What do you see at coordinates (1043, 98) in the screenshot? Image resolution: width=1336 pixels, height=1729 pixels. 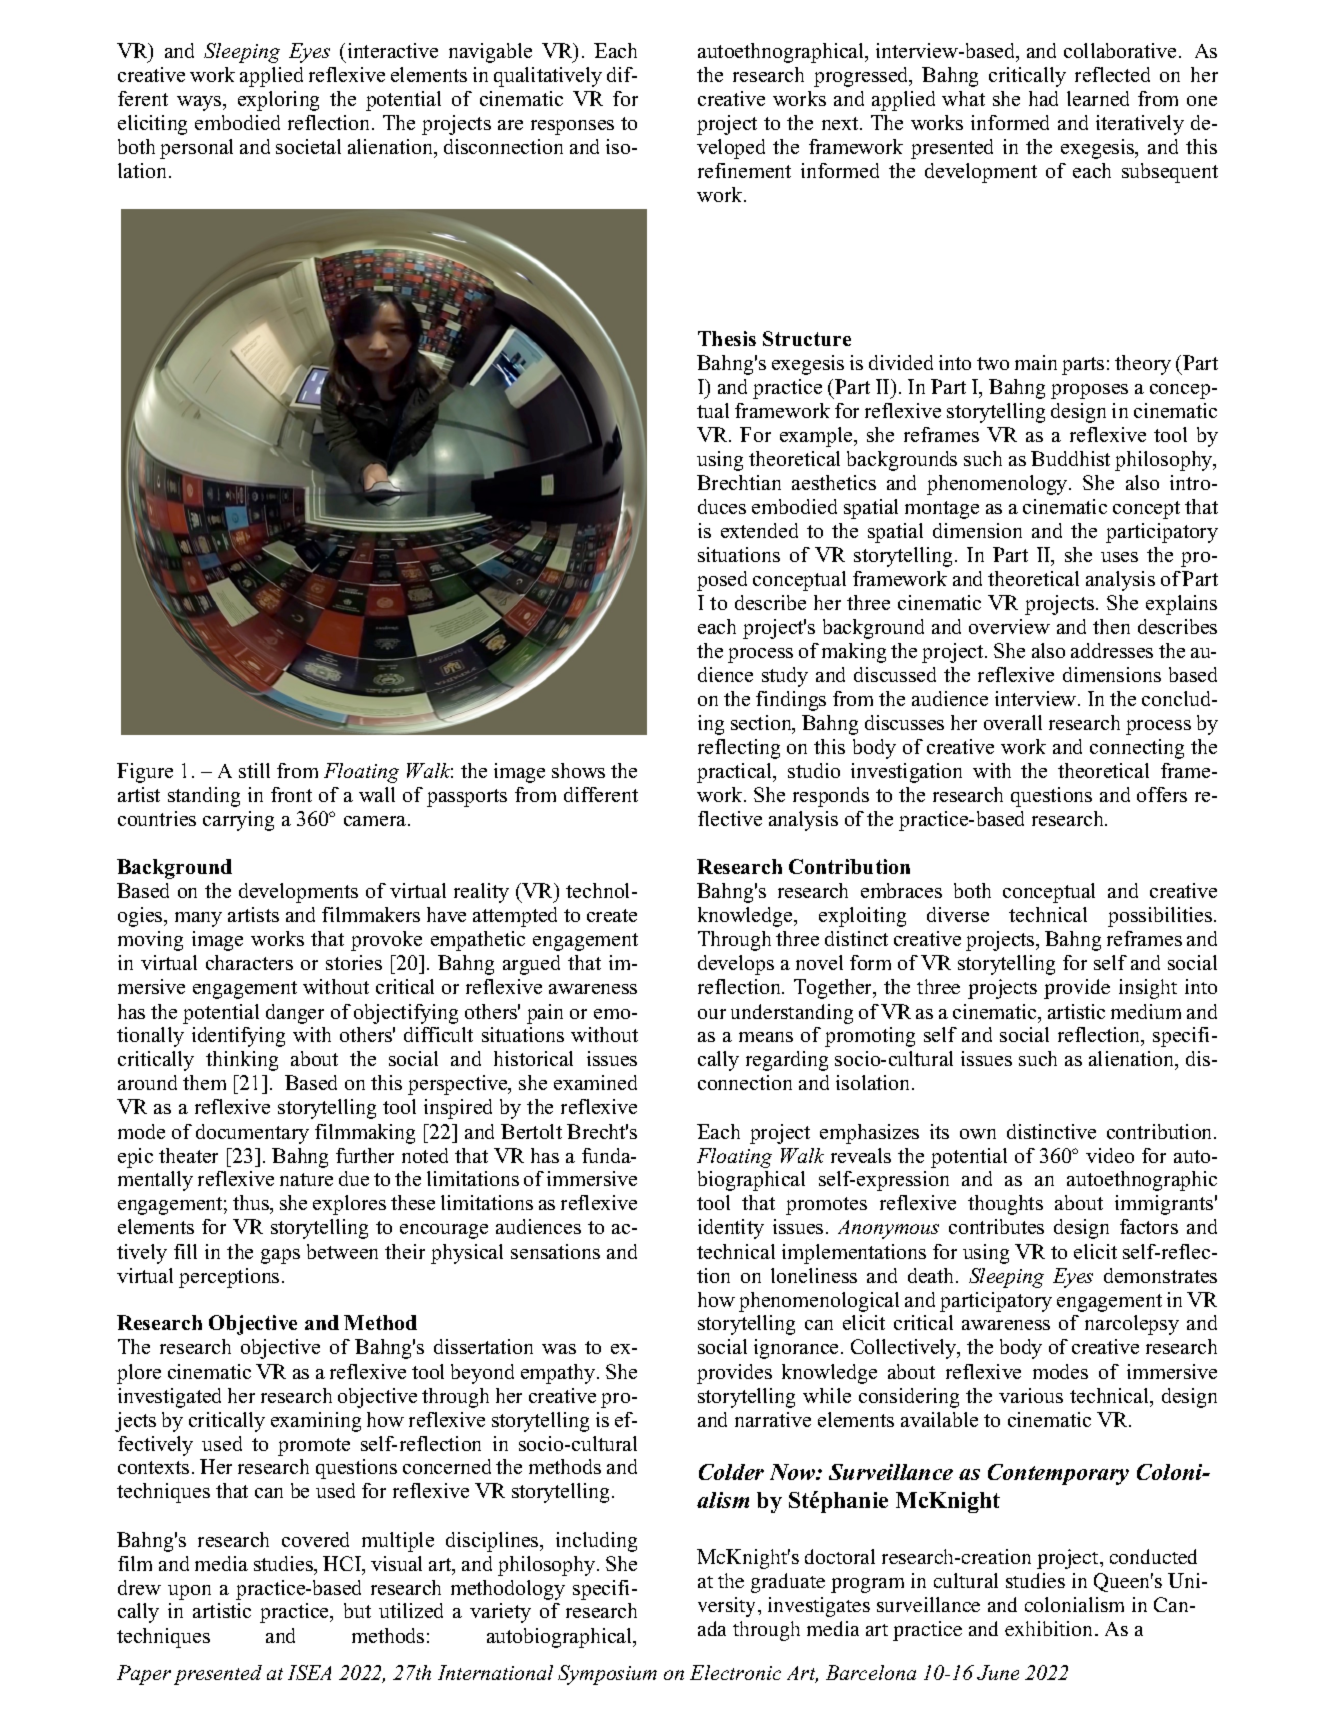 I see `had` at bounding box center [1043, 98].
